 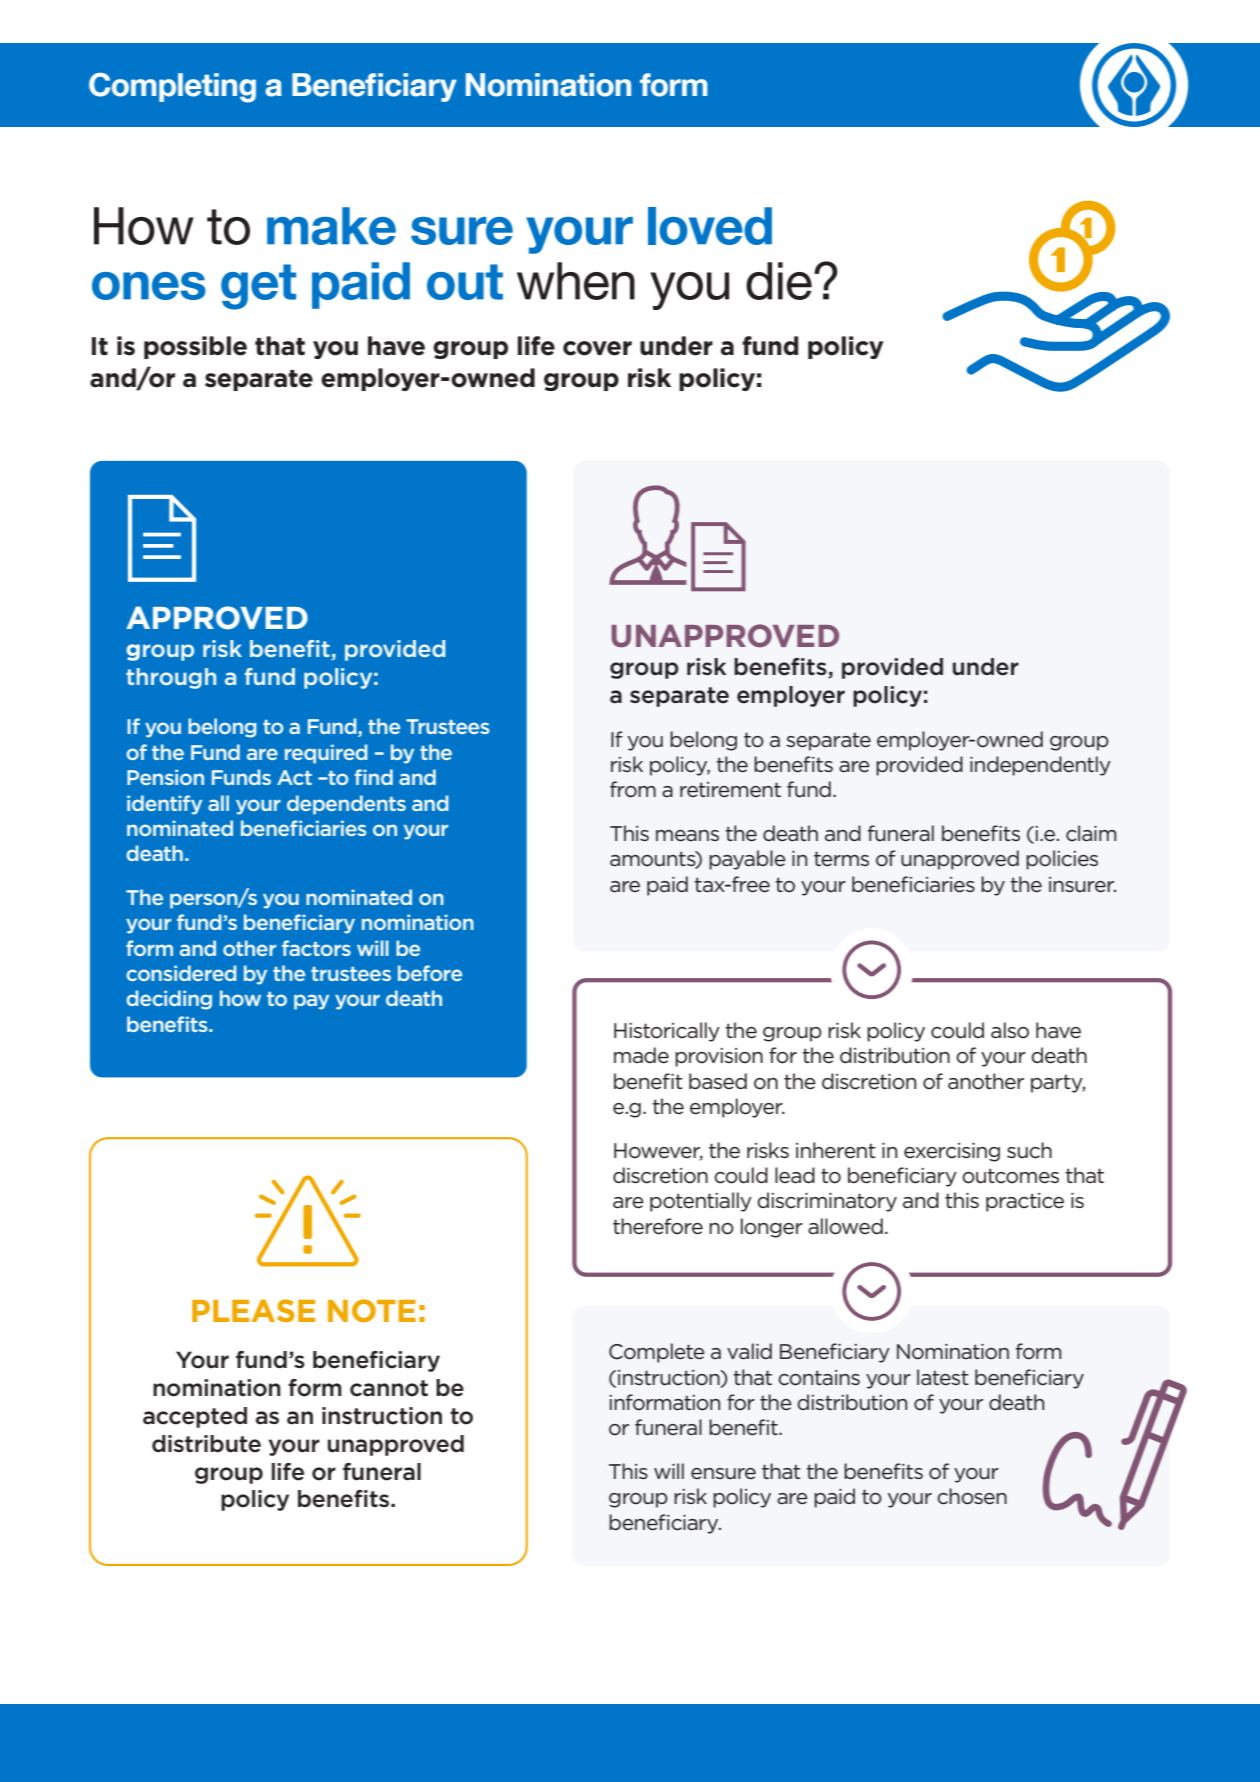 I want to click on required, so click(x=326, y=754).
